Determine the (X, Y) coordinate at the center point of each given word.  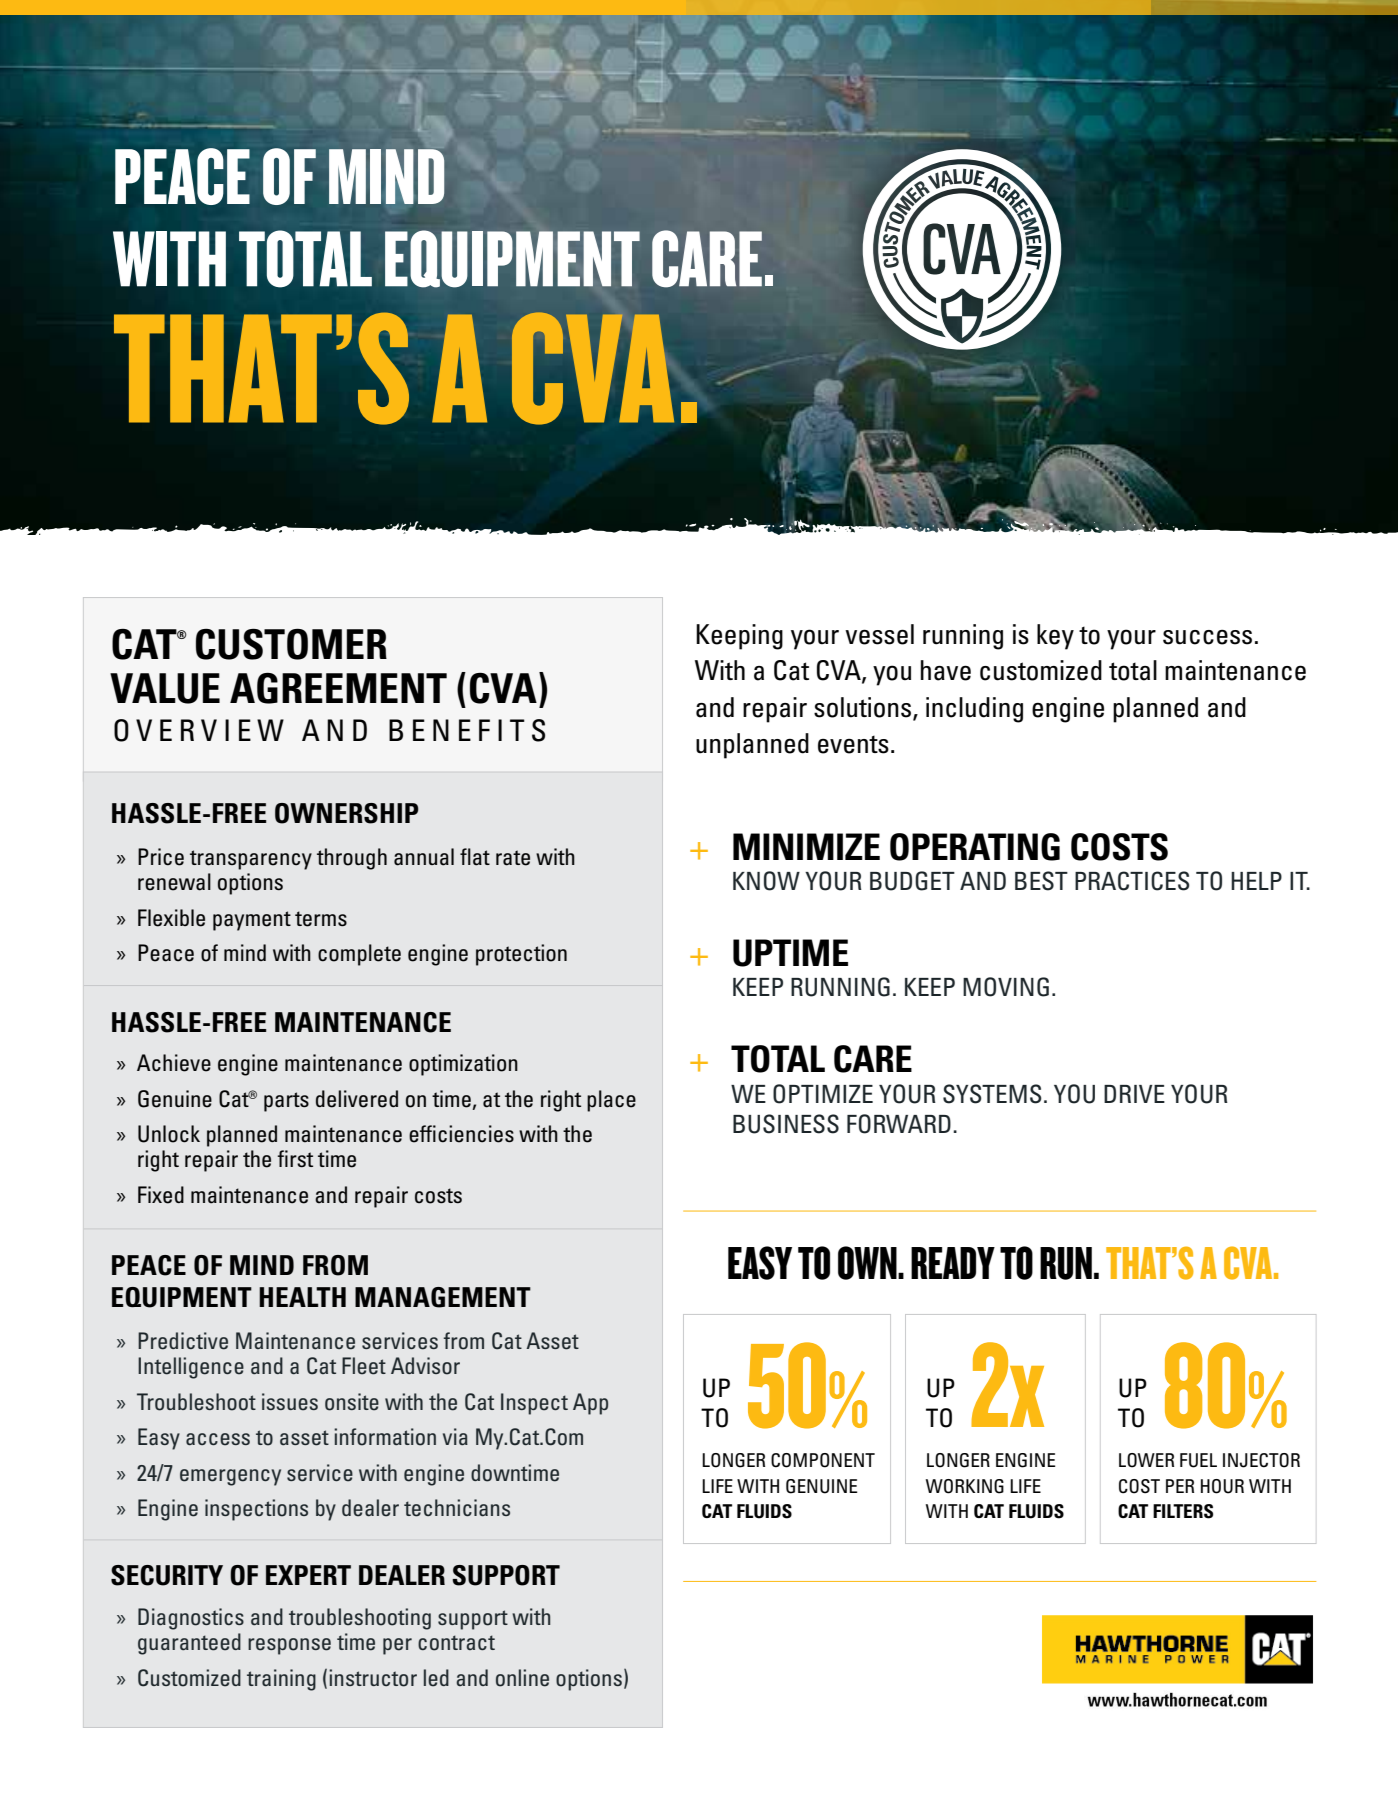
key (1055, 637)
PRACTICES (1132, 881)
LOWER (1146, 1460)
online (522, 1678)
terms (321, 919)
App (590, 1404)
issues (290, 1402)
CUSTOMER (291, 644)
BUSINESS (786, 1124)
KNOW (766, 881)
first (295, 1159)
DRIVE (1134, 1094)
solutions (864, 708)
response (289, 1646)
